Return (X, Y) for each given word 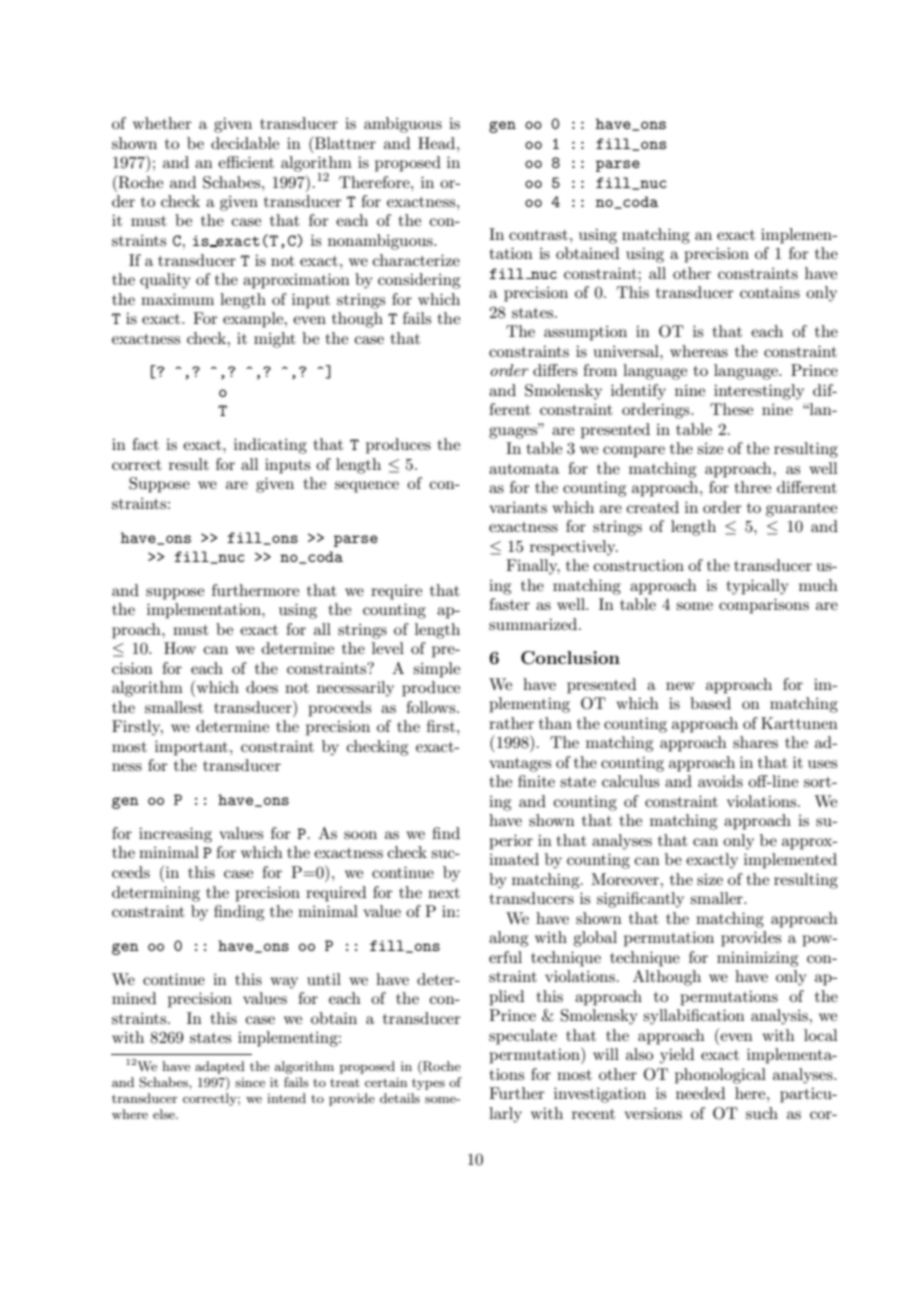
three (753, 487)
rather (511, 723)
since (250, 1082)
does (262, 687)
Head (438, 143)
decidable (245, 143)
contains (770, 292)
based (710, 703)
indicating (270, 446)
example (254, 320)
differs (555, 370)
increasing (175, 835)
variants (518, 507)
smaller (717, 898)
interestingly (759, 392)
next (444, 893)
